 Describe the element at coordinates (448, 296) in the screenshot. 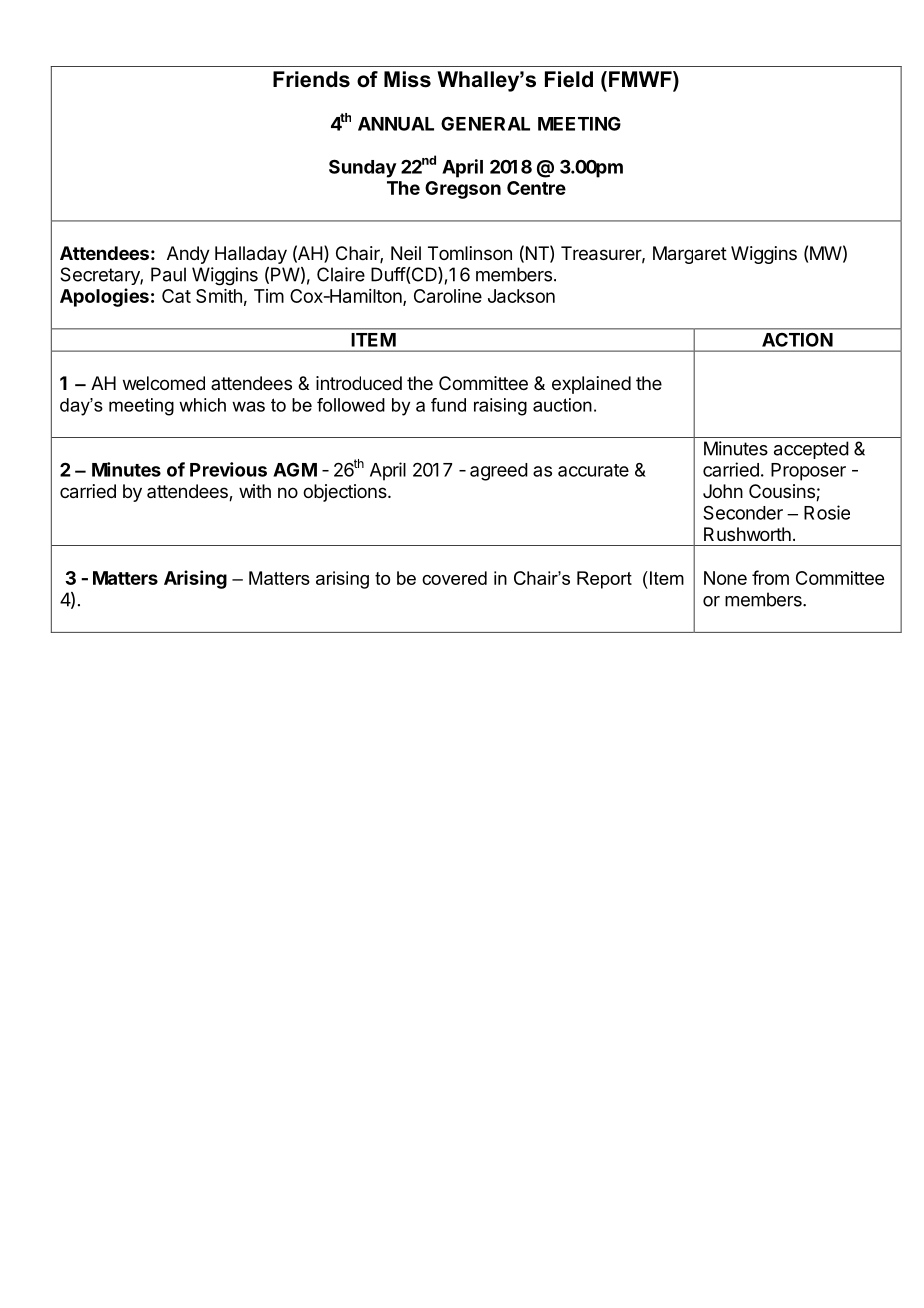

I see `Caroline` at that location.
